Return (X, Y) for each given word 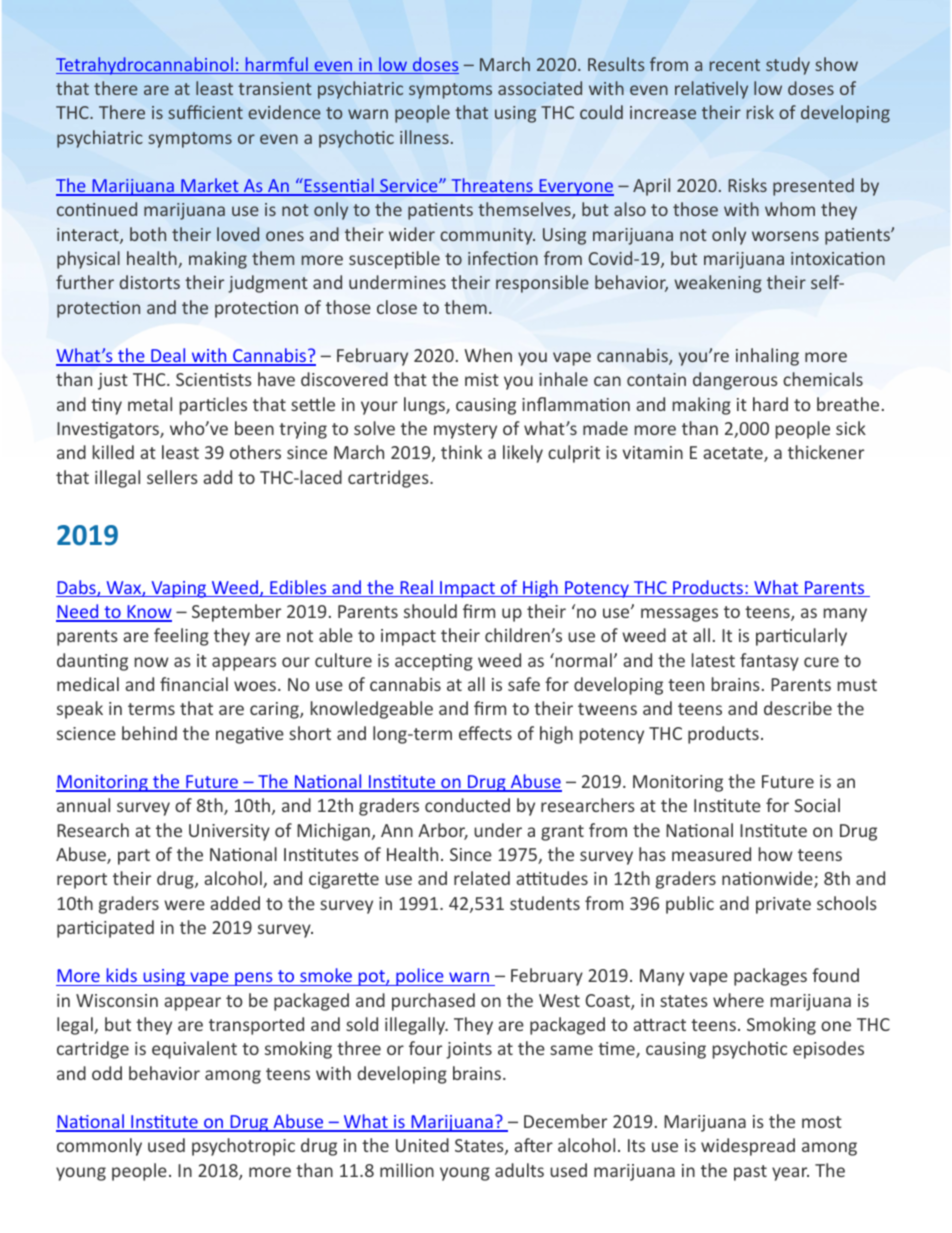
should (430, 611)
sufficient (205, 112)
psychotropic (243, 1147)
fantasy (769, 662)
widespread (748, 1147)
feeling (181, 637)
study (788, 66)
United (422, 1145)
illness (424, 137)
